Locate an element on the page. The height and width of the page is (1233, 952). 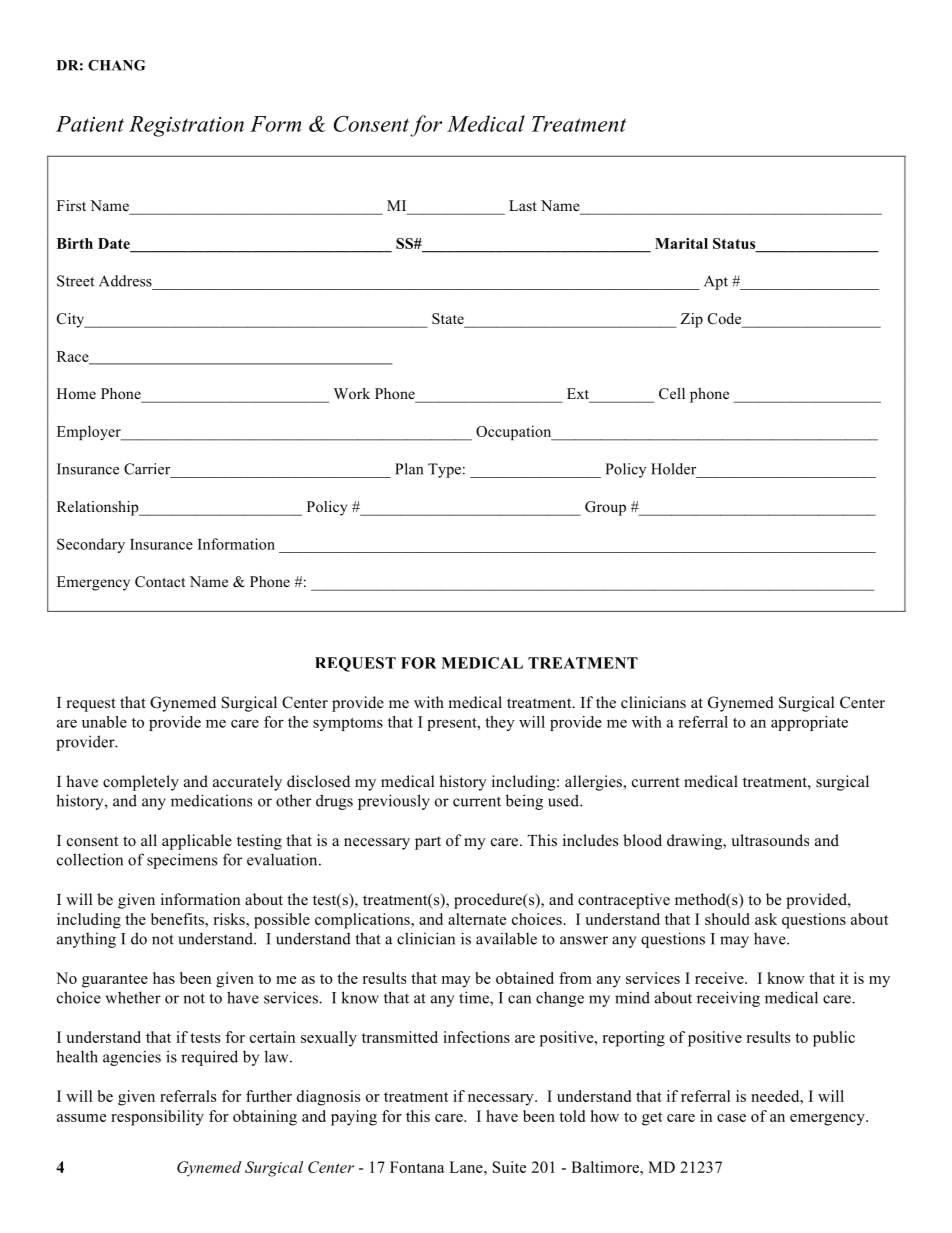
benefits is located at coordinates (178, 919).
